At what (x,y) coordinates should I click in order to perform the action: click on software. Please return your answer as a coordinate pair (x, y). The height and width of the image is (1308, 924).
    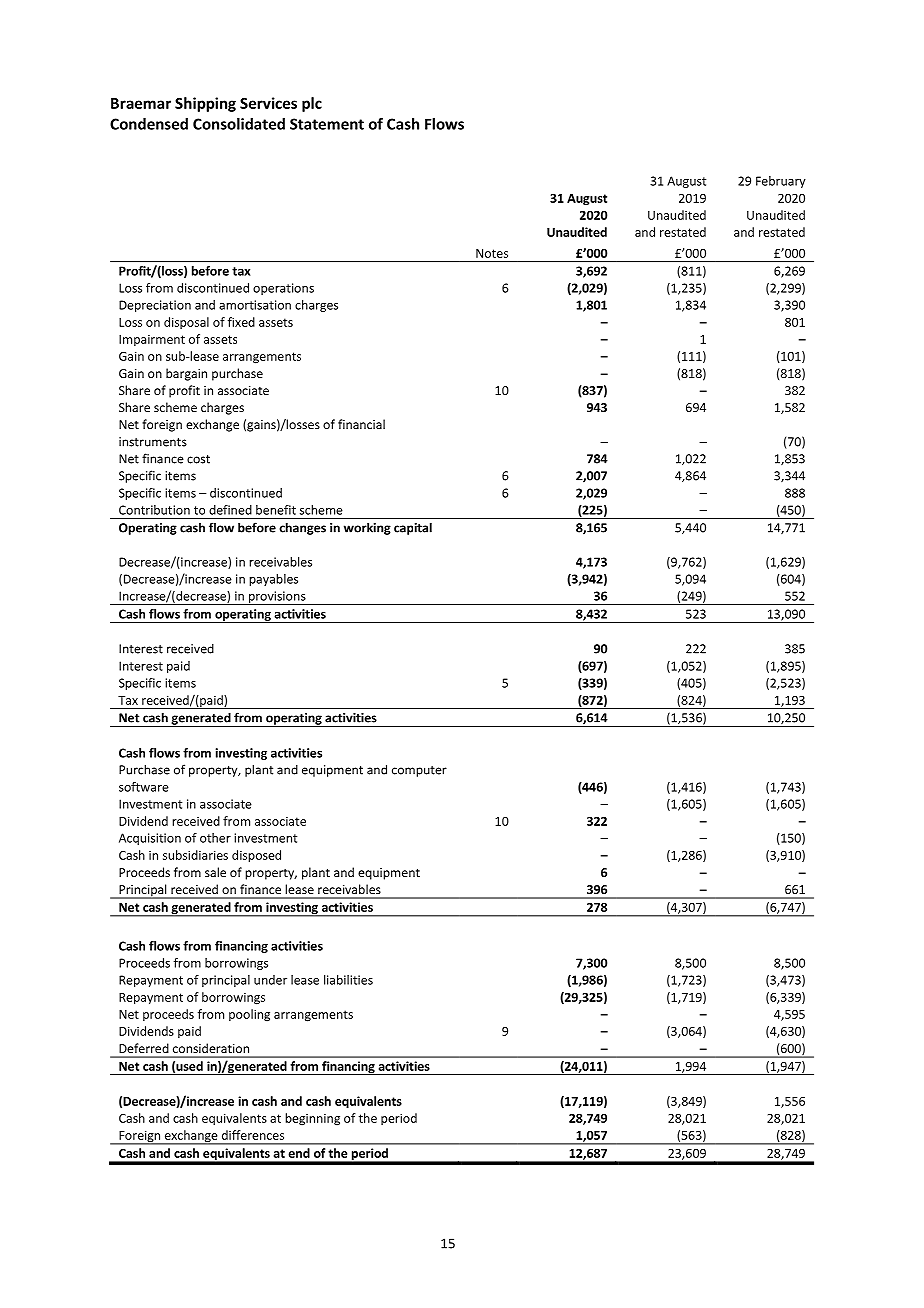
    Looking at the image, I should click on (144, 787).
